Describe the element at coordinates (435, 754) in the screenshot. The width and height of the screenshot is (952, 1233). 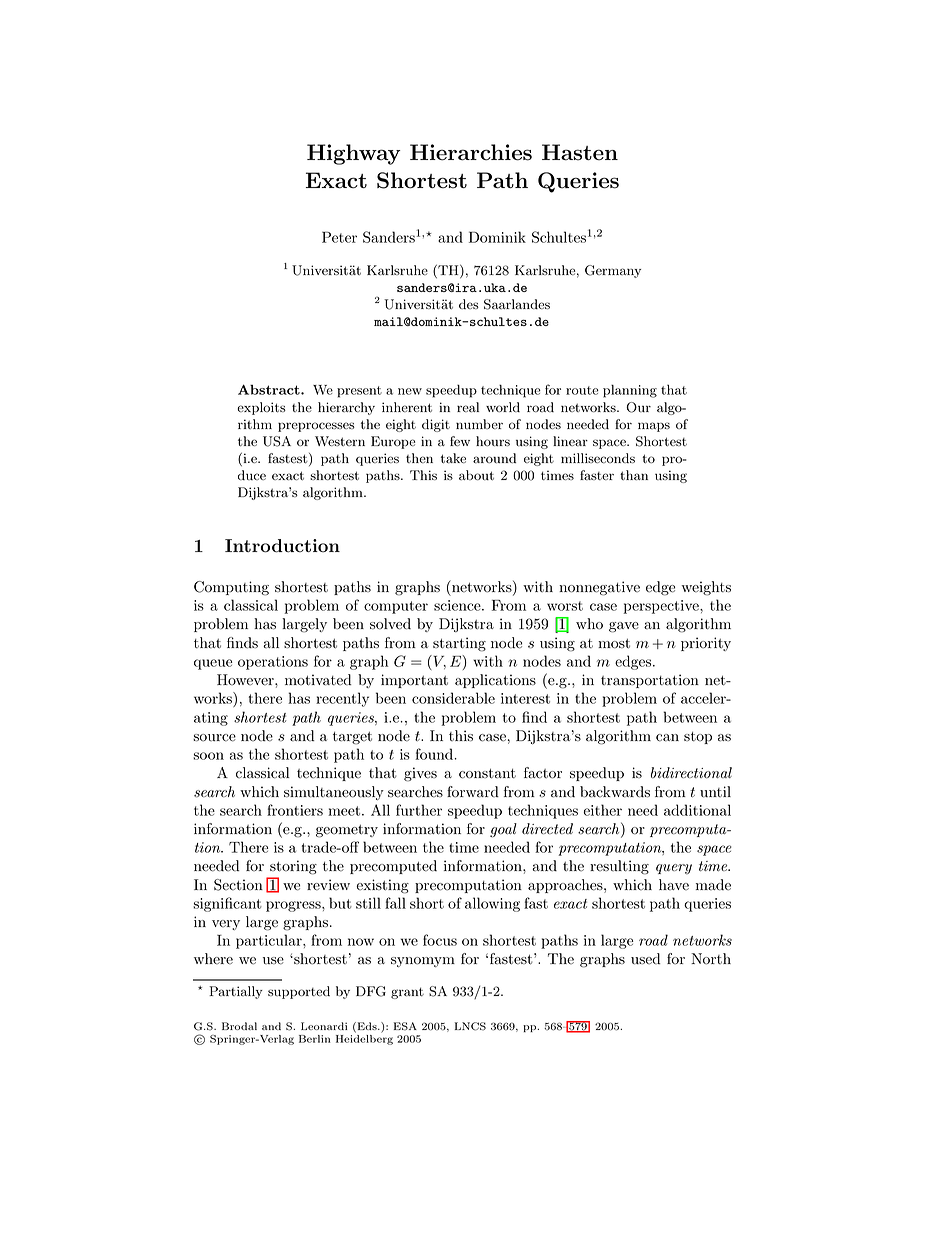
I see `found` at that location.
